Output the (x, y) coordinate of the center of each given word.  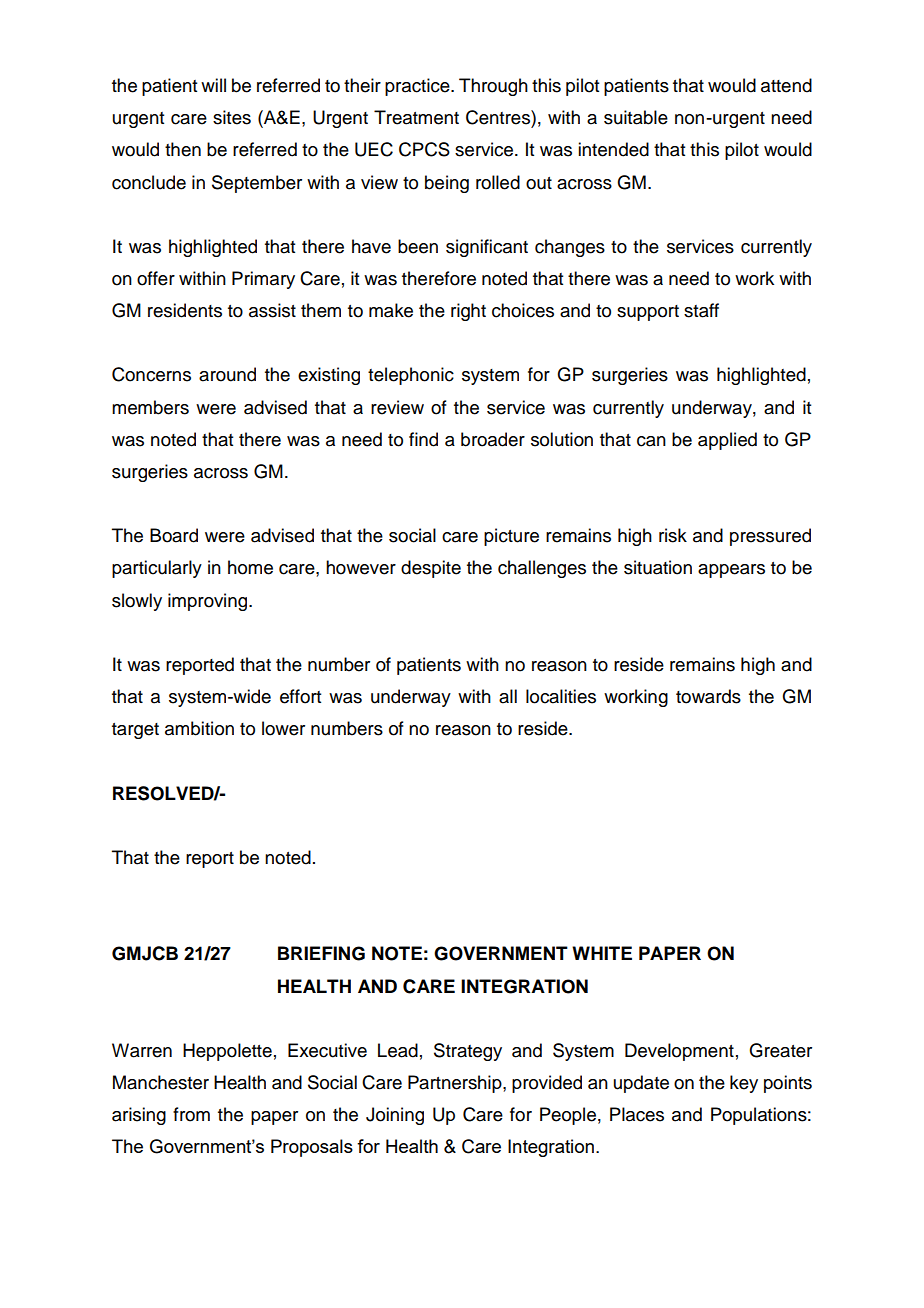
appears (731, 571)
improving (209, 602)
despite (431, 569)
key (744, 1084)
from (191, 1114)
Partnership (456, 1084)
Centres (499, 117)
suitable (636, 117)
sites (232, 117)
